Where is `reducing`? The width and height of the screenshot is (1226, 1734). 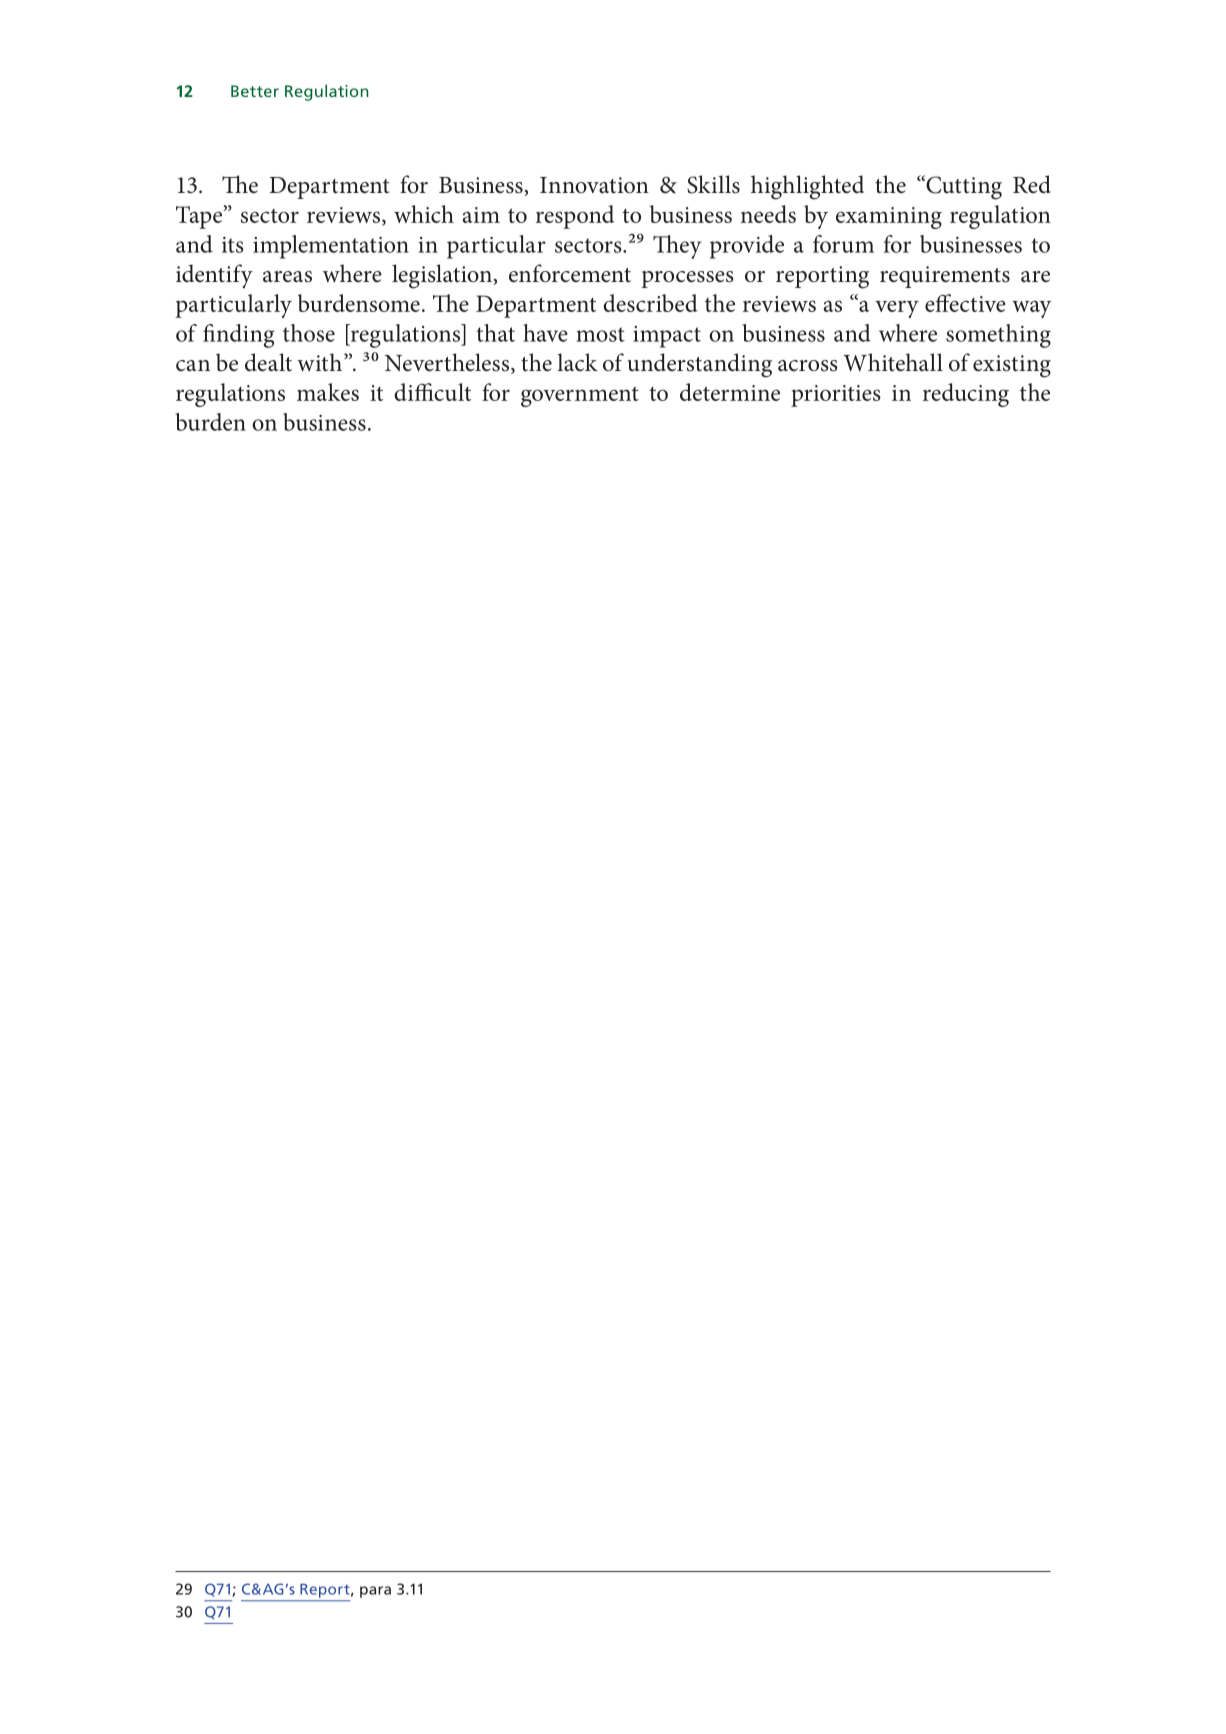 reducing is located at coordinates (966, 395).
